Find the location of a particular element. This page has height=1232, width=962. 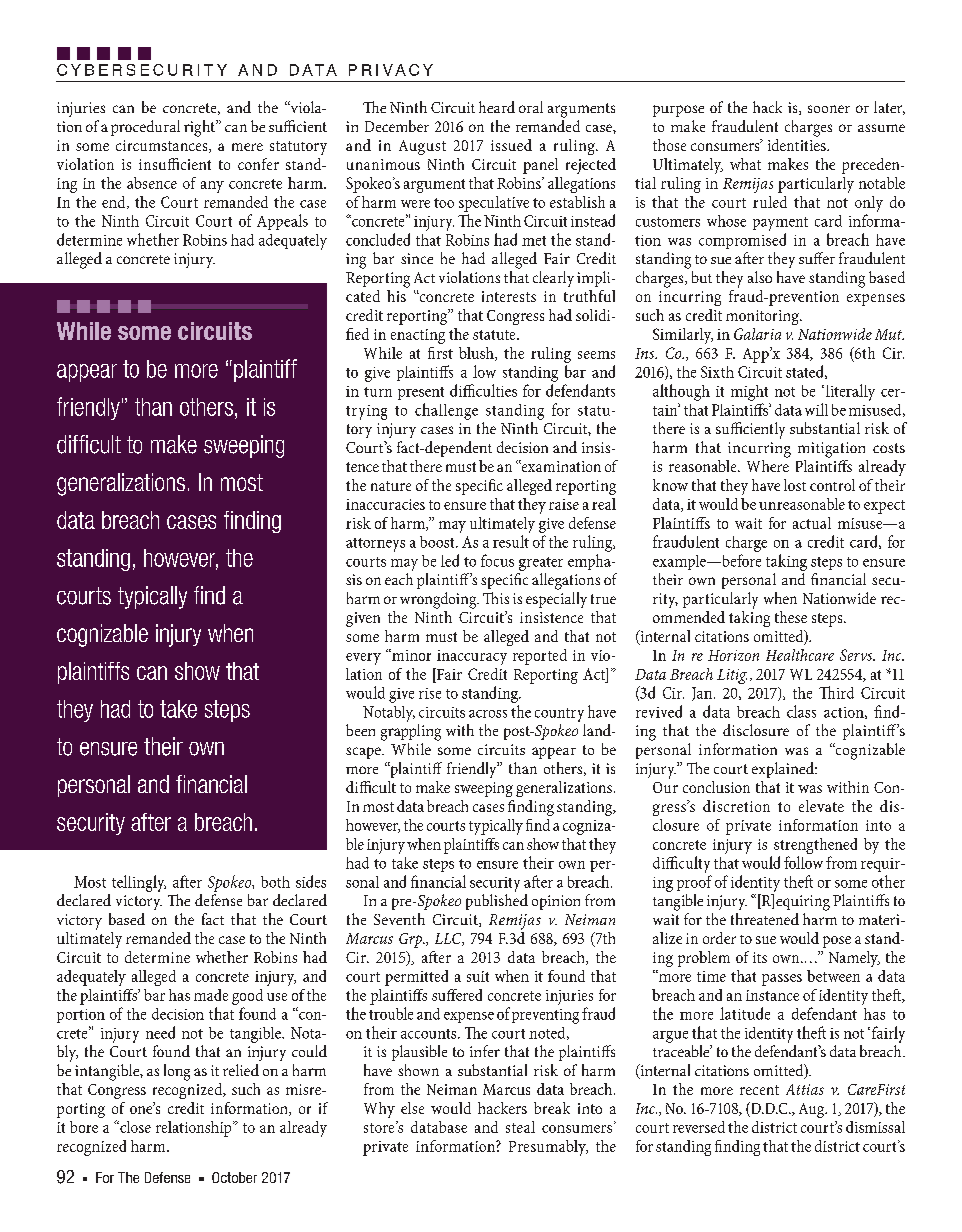

inaccuracy is located at coordinates (472, 657).
